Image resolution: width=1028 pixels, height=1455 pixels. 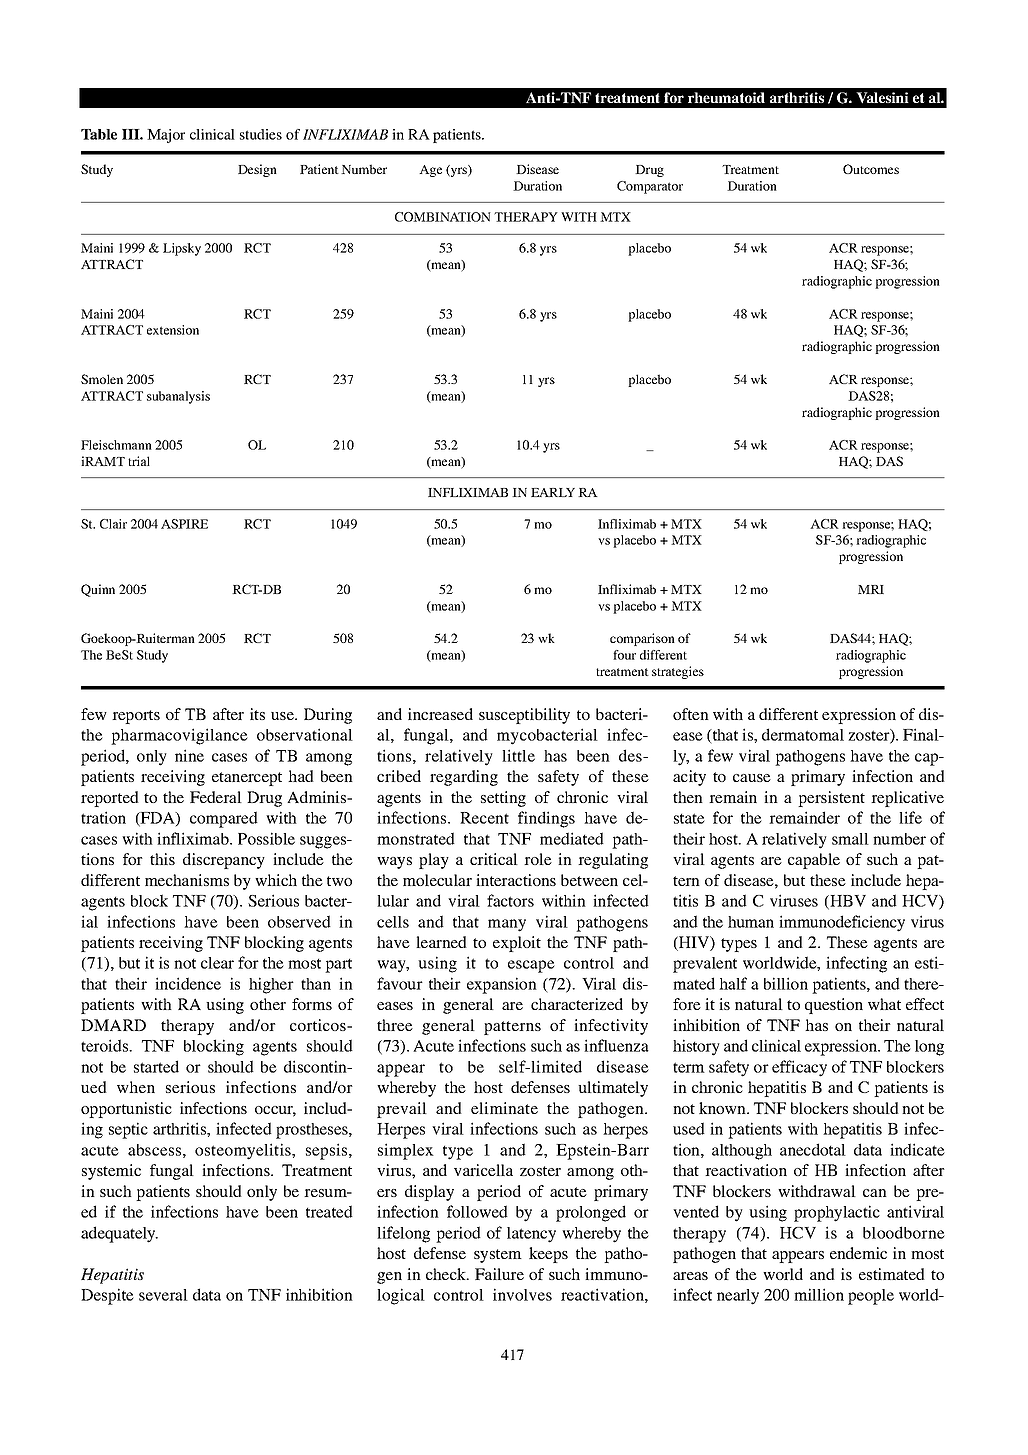 What do you see at coordinates (499, 1274) in the screenshot?
I see `Failure` at bounding box center [499, 1274].
